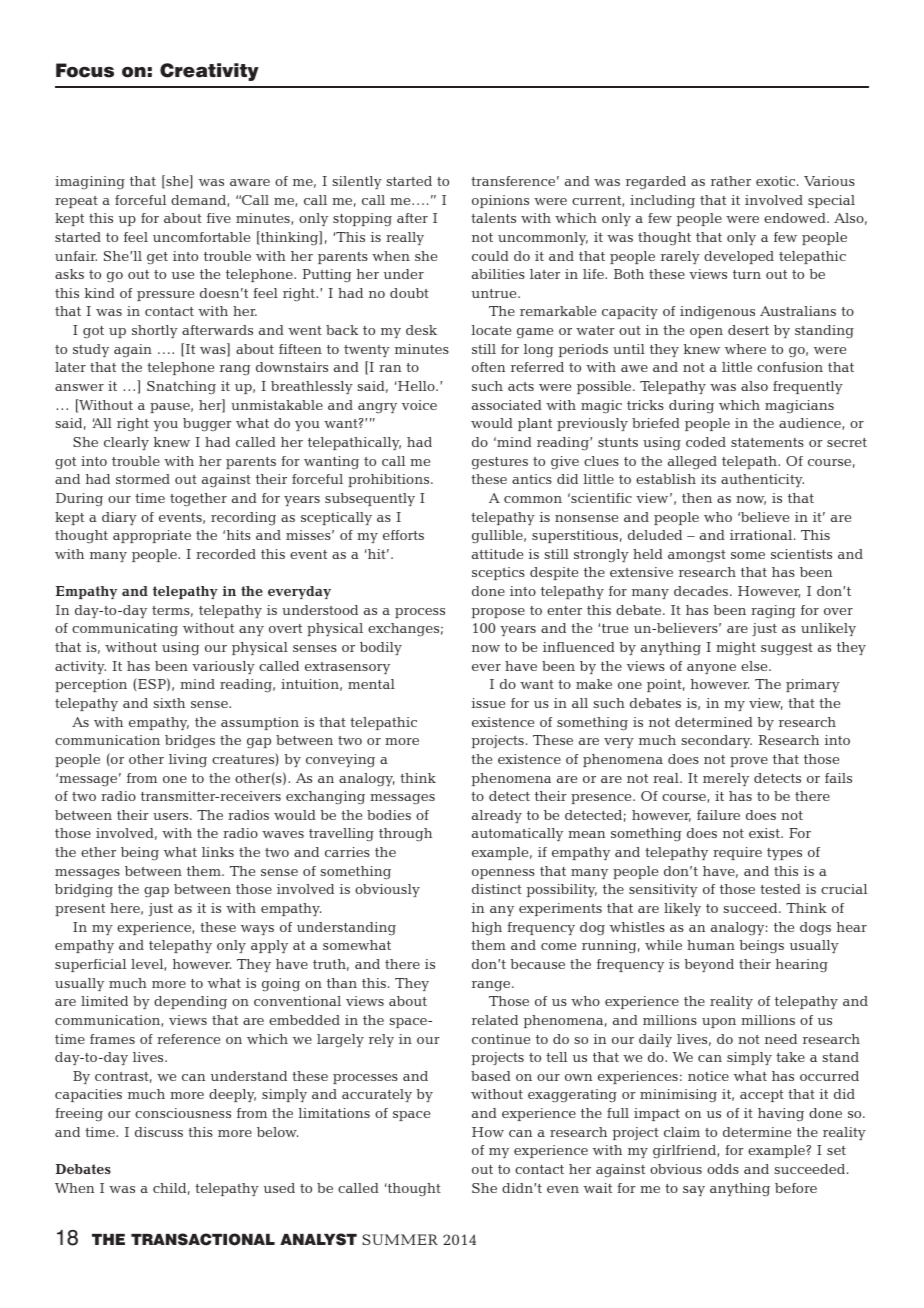 The image size is (924, 1308). I want to click on communicating, so click(125, 630).
